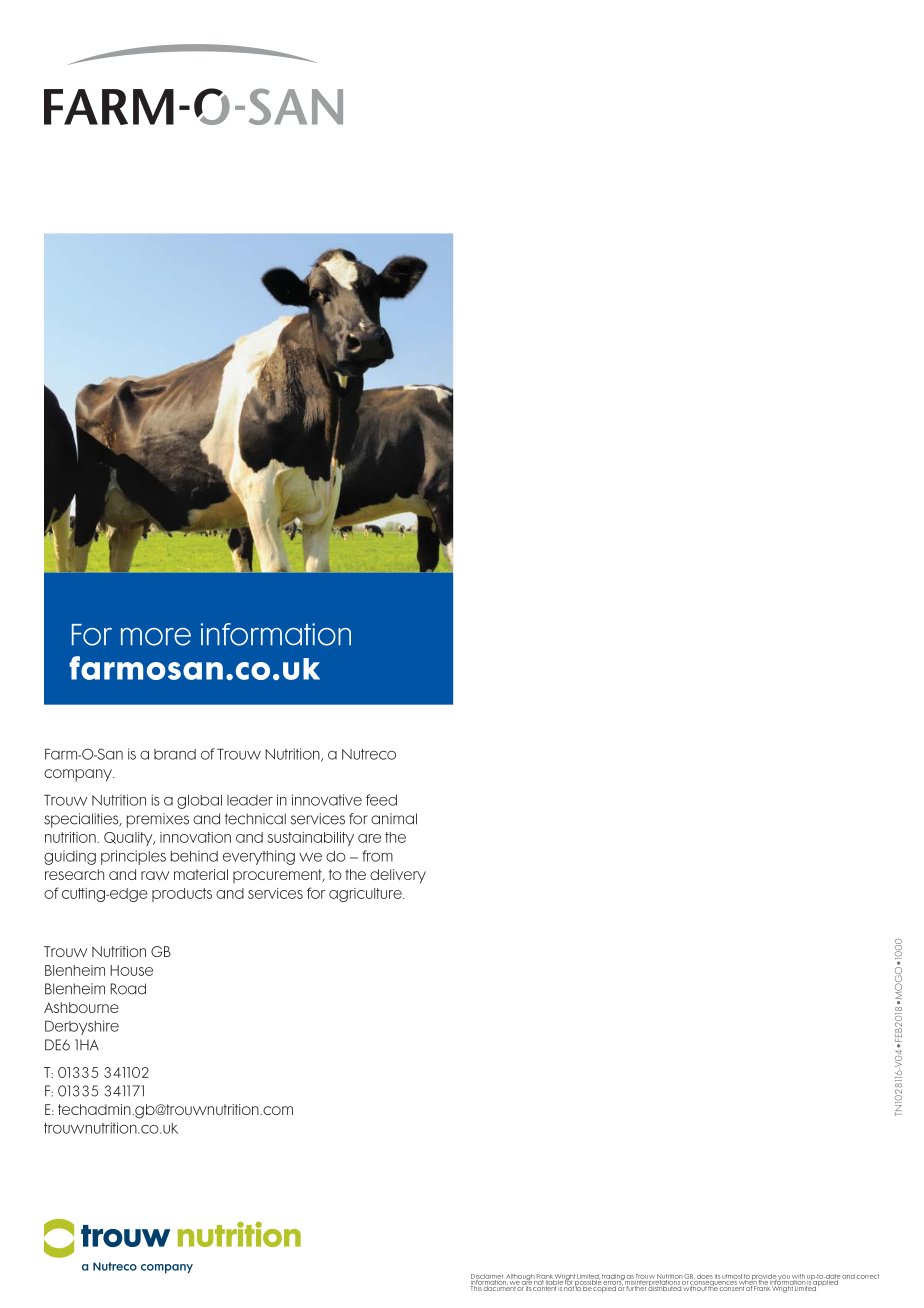 The width and height of the page is (924, 1308). I want to click on more, so click(156, 637).
